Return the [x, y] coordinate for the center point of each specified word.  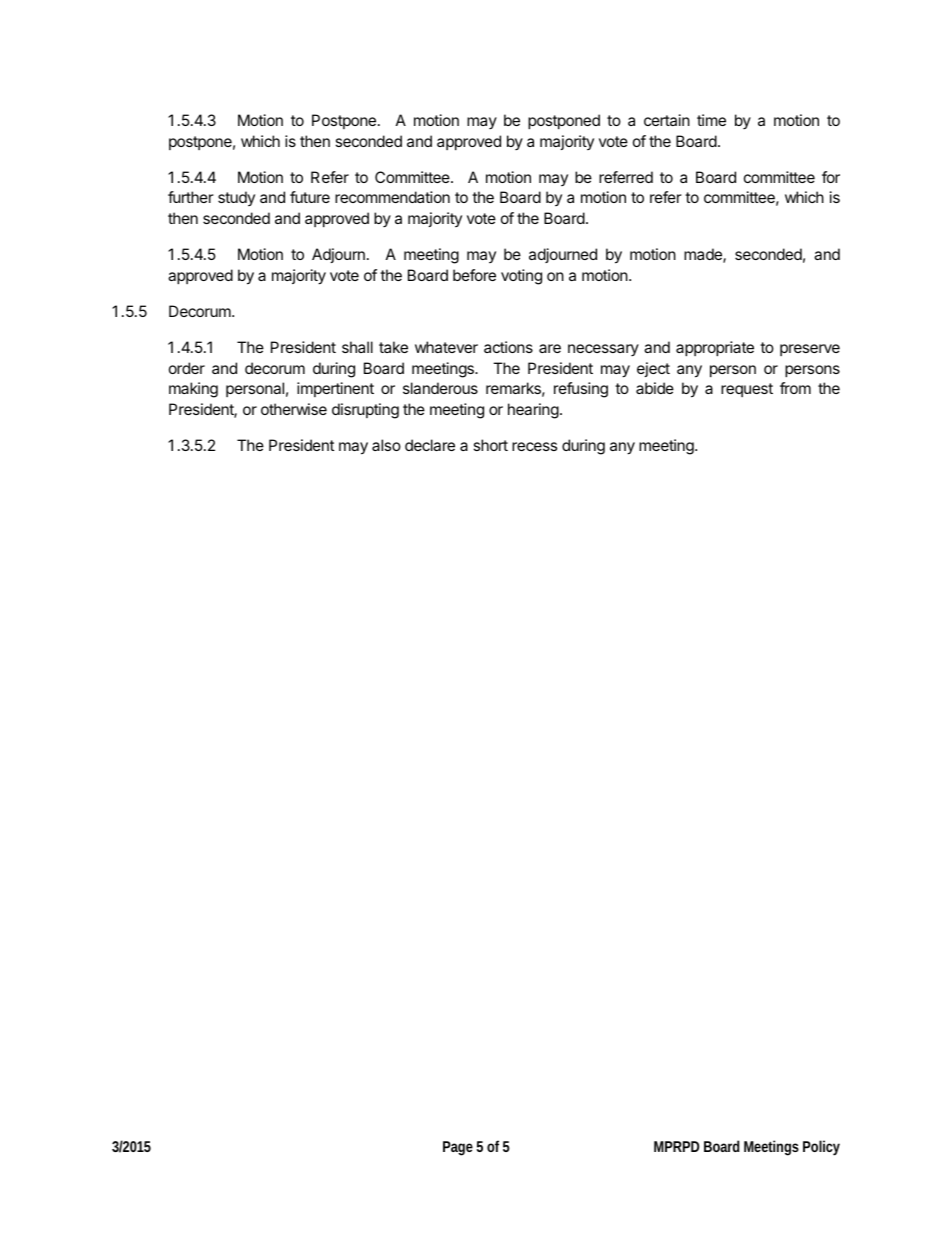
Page [458, 1148]
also [386, 445]
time [711, 120]
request [747, 390]
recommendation [392, 197]
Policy [821, 1148]
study [236, 198]
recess [534, 446]
